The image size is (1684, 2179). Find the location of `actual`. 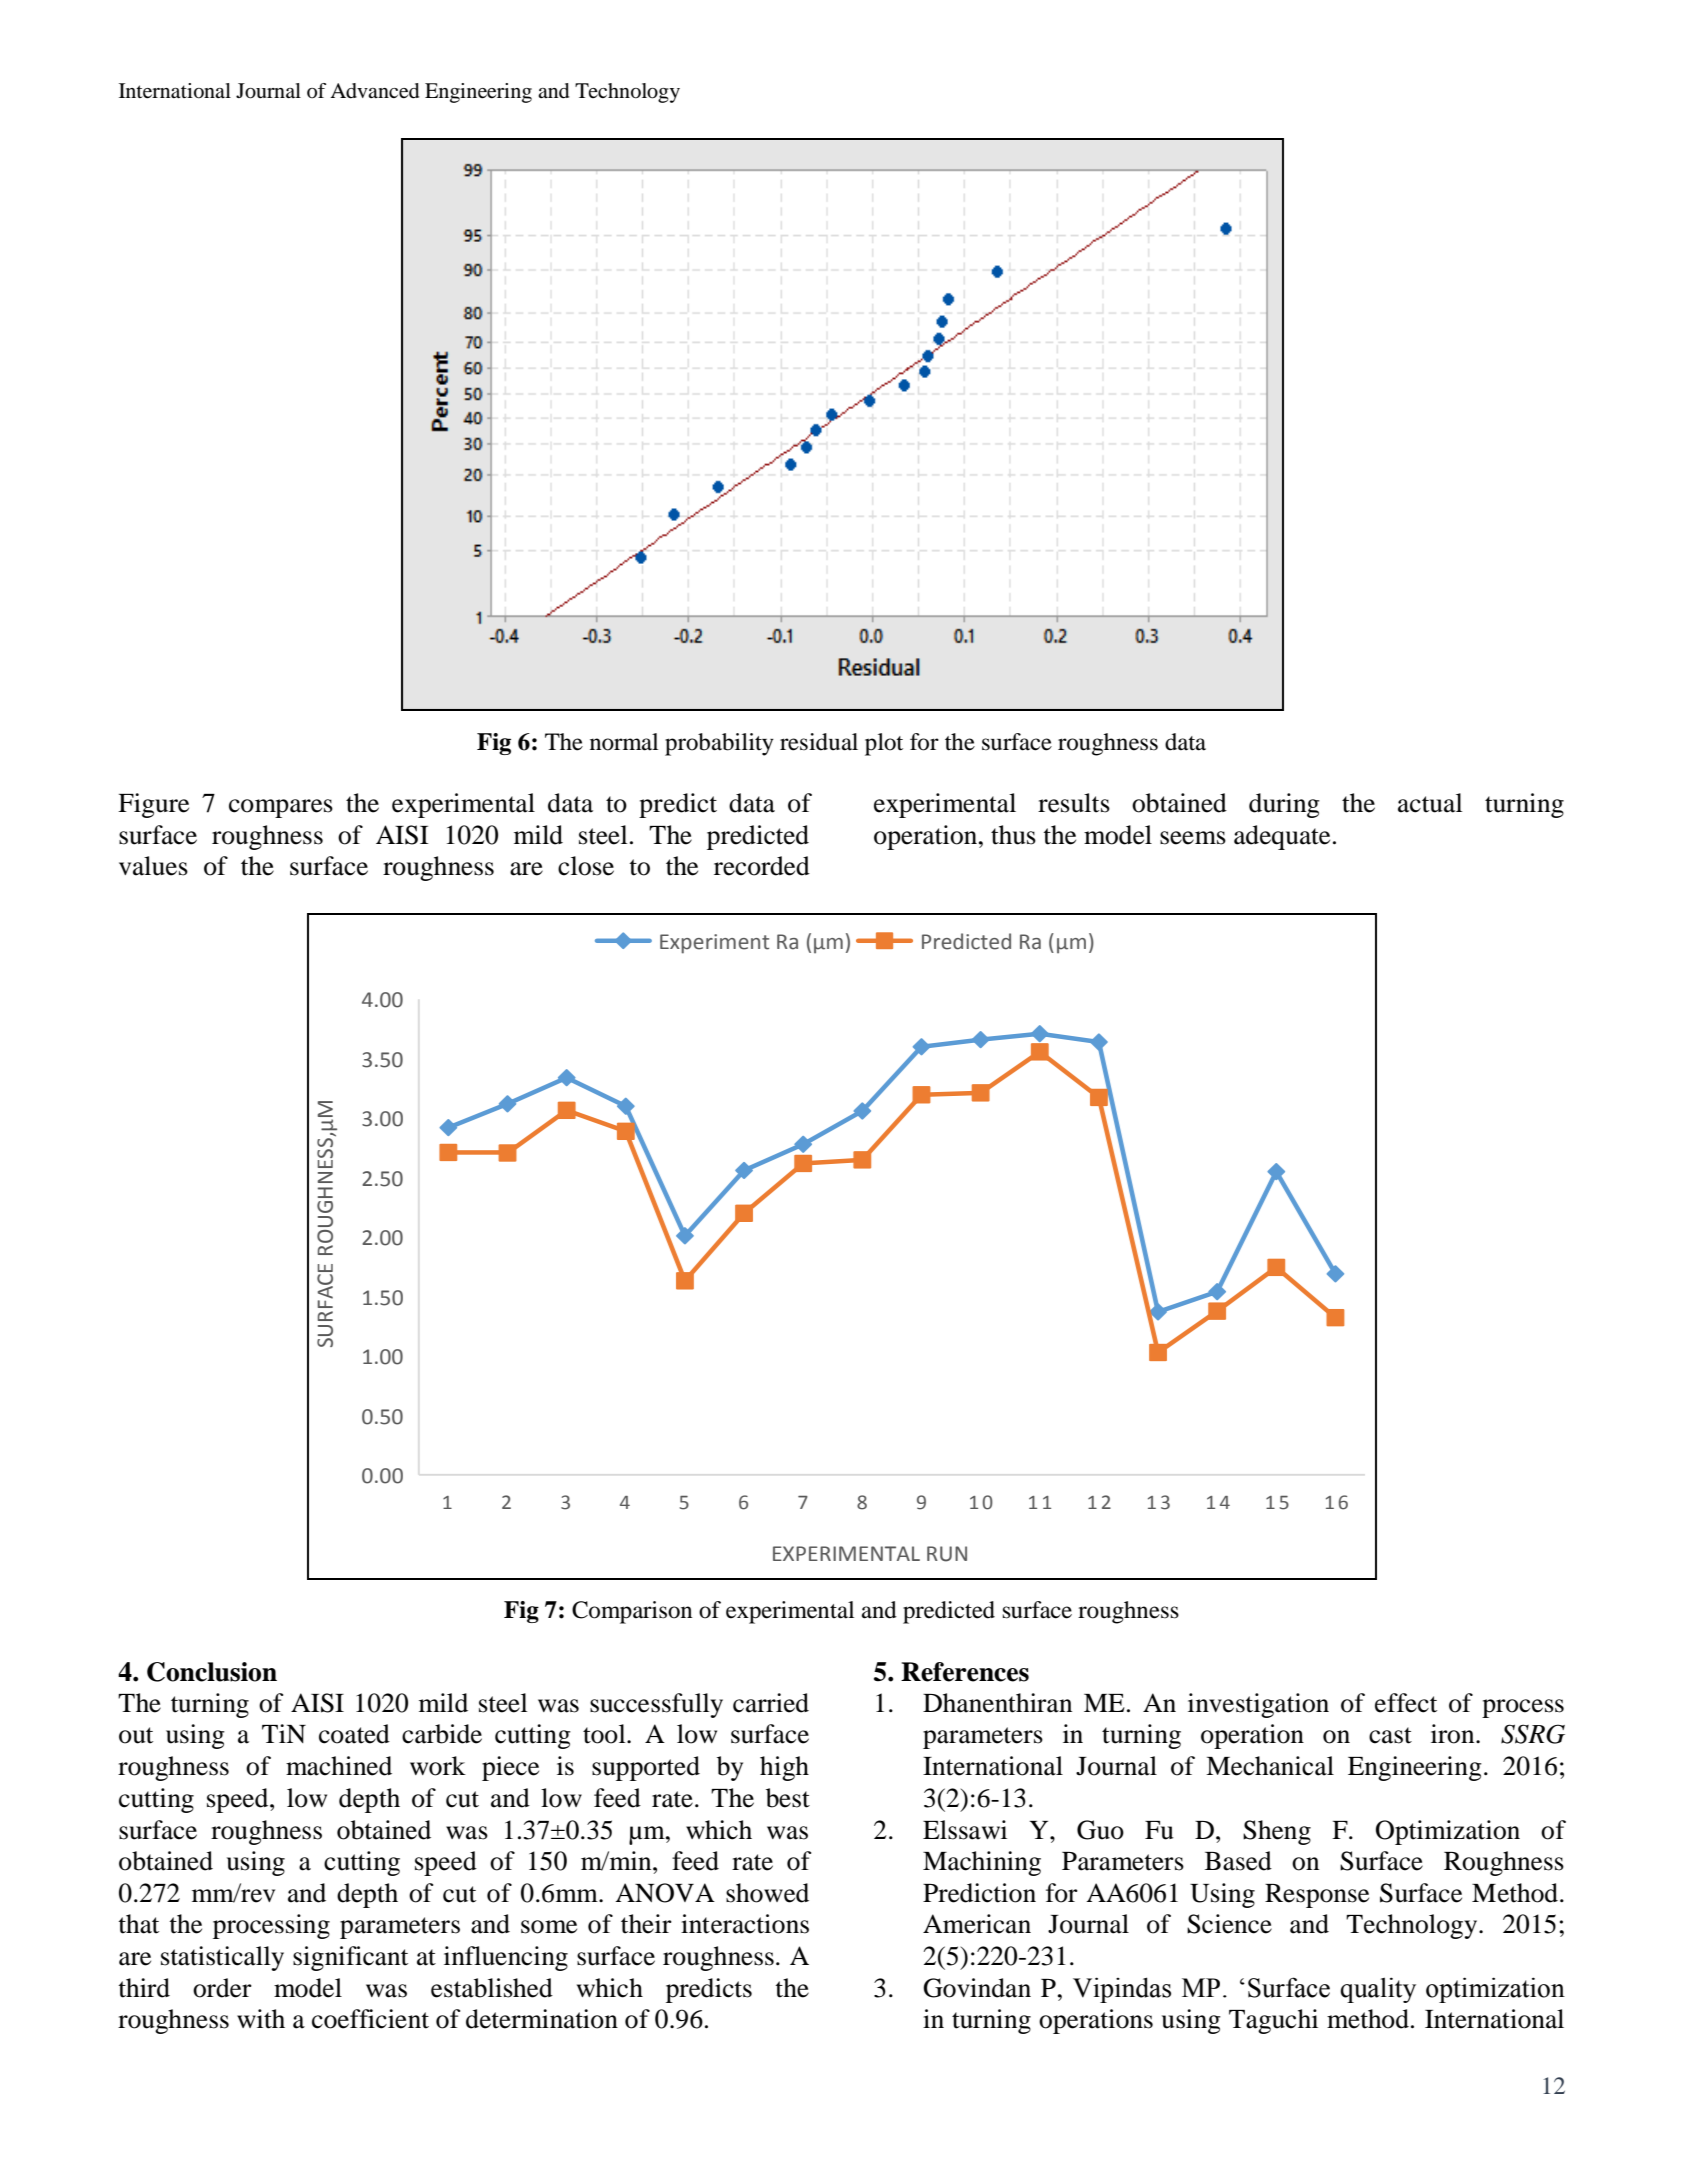

actual is located at coordinates (1430, 803).
